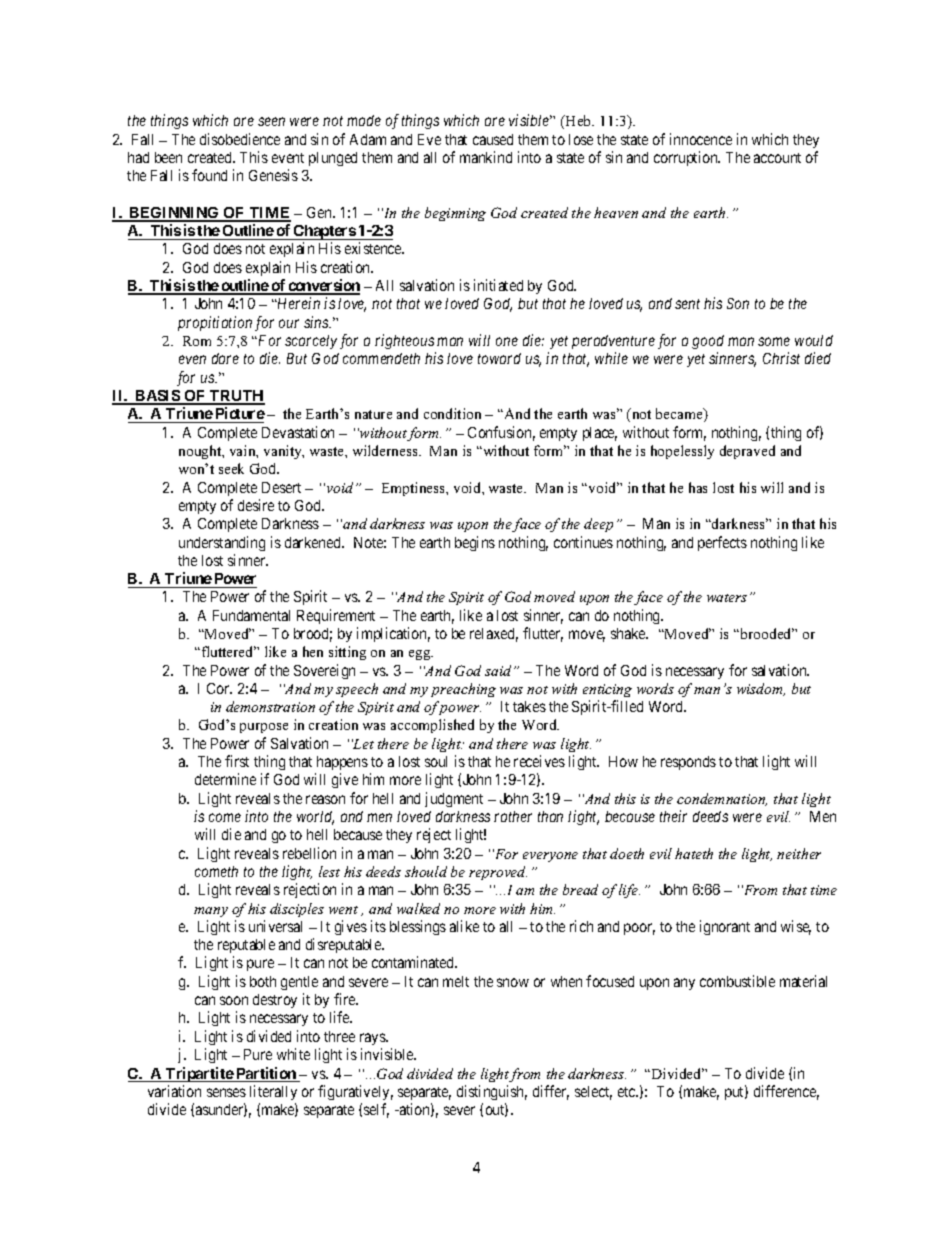 This image has height=1233, width=952. Describe the element at coordinates (761, 689) in the image. I see `wisdom` at that location.
